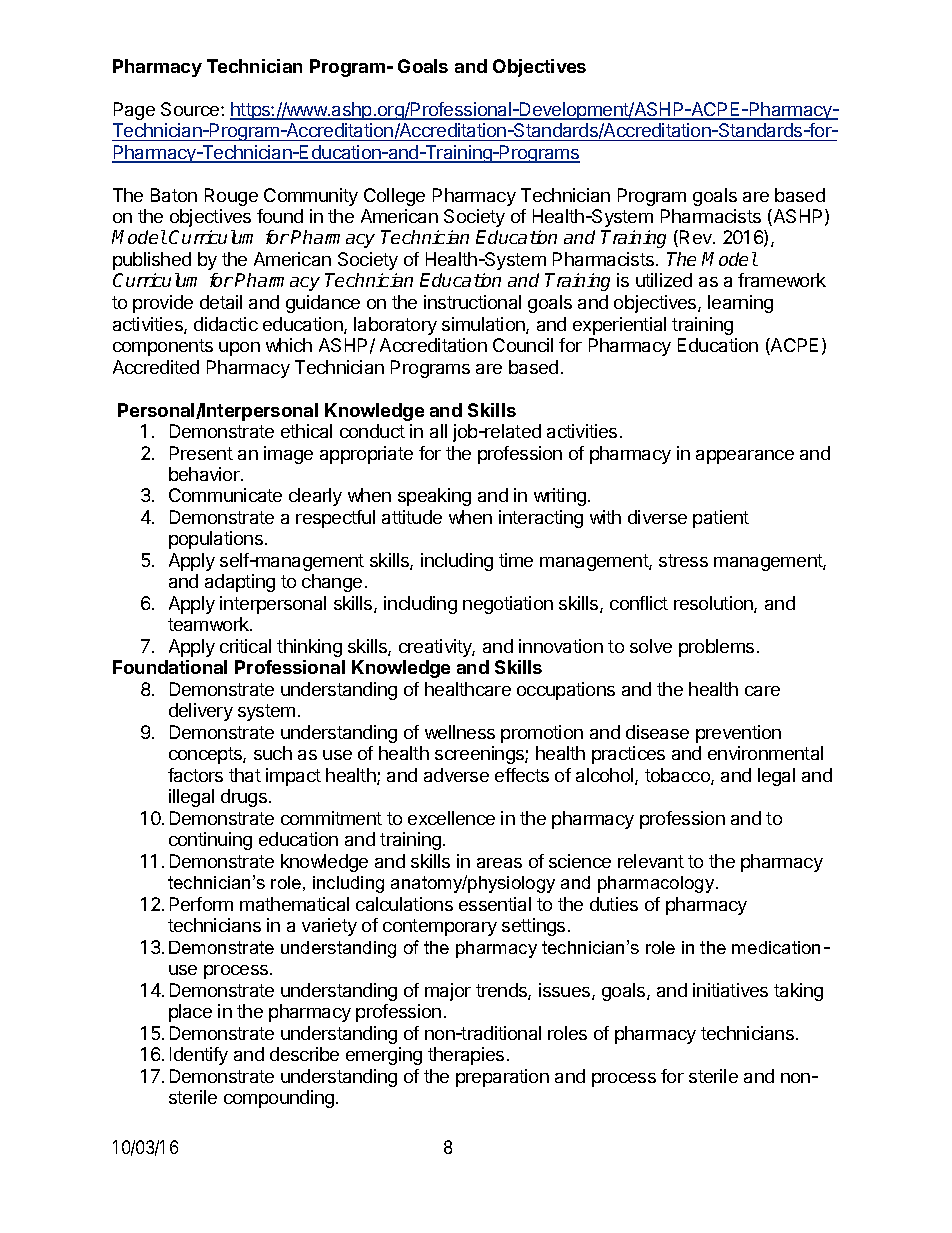 Image resolution: width=952 pixels, height=1233 pixels. What do you see at coordinates (460, 732) in the image?
I see `wellness` at bounding box center [460, 732].
